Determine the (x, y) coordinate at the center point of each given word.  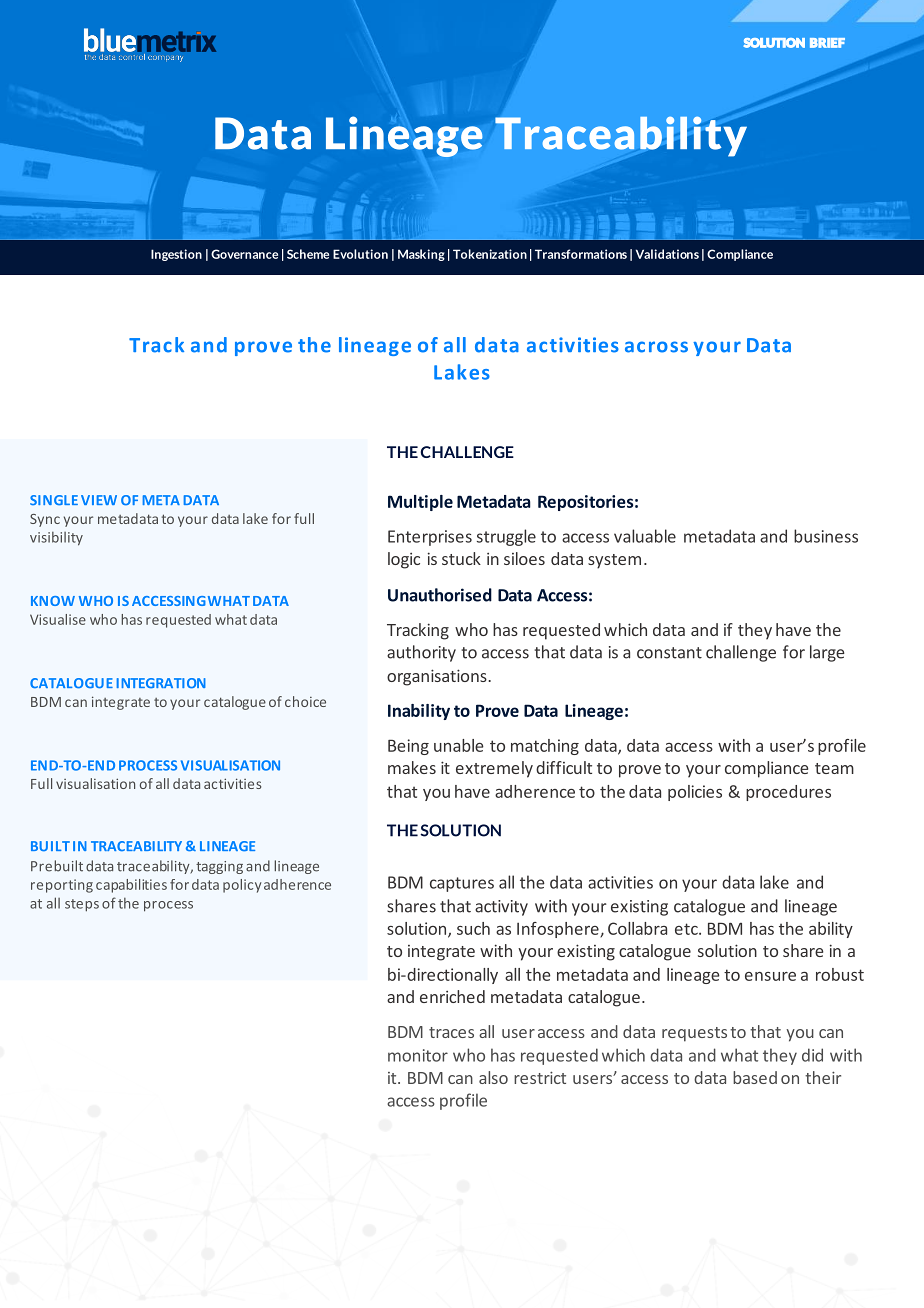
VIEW (99, 500)
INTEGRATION (161, 683)
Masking (421, 255)
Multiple (420, 503)
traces (451, 1032)
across (656, 347)
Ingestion (176, 255)
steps (82, 905)
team (834, 768)
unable (459, 745)
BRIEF (827, 43)
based (755, 1077)
